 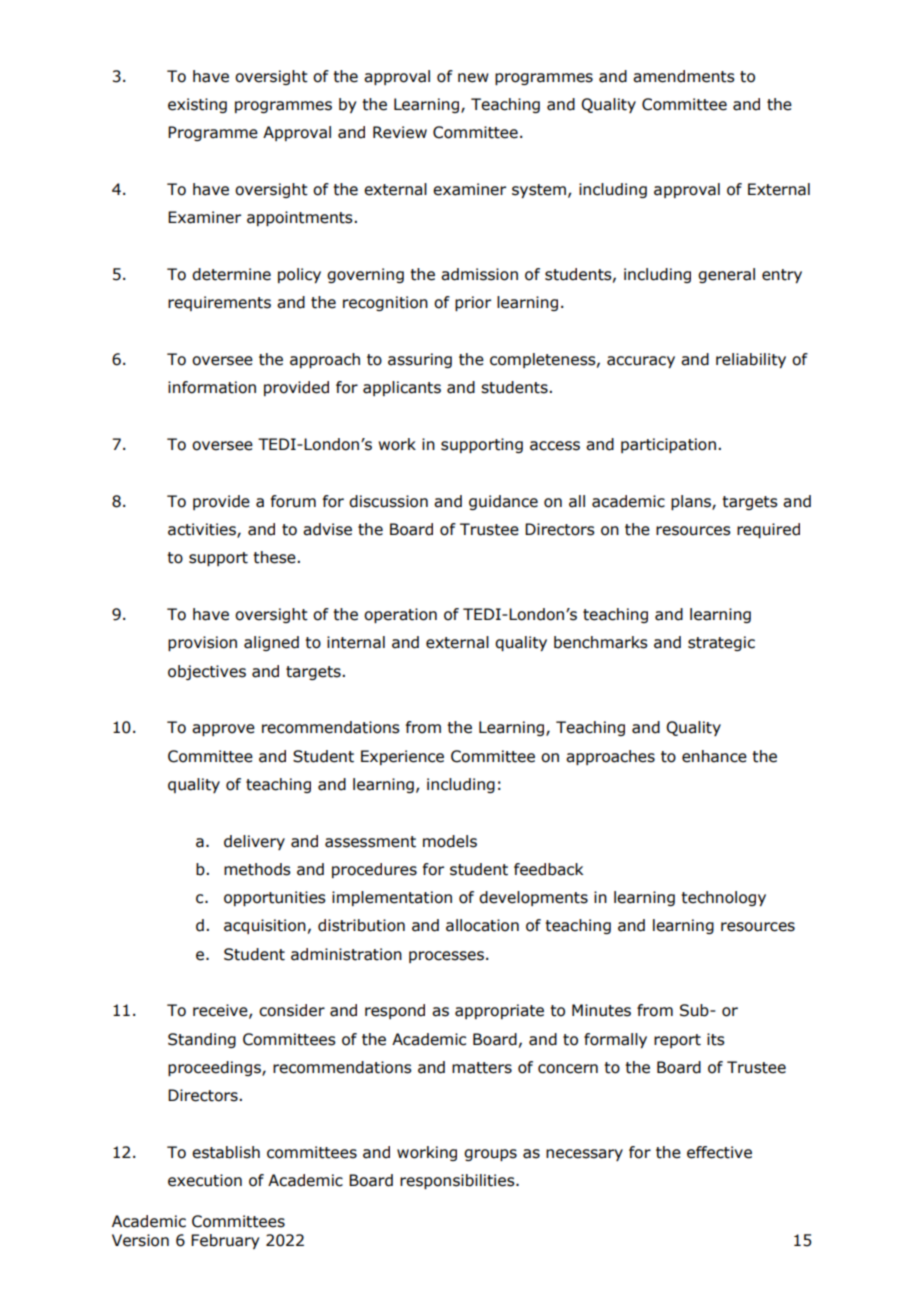 I want to click on objectives, so click(x=207, y=672).
